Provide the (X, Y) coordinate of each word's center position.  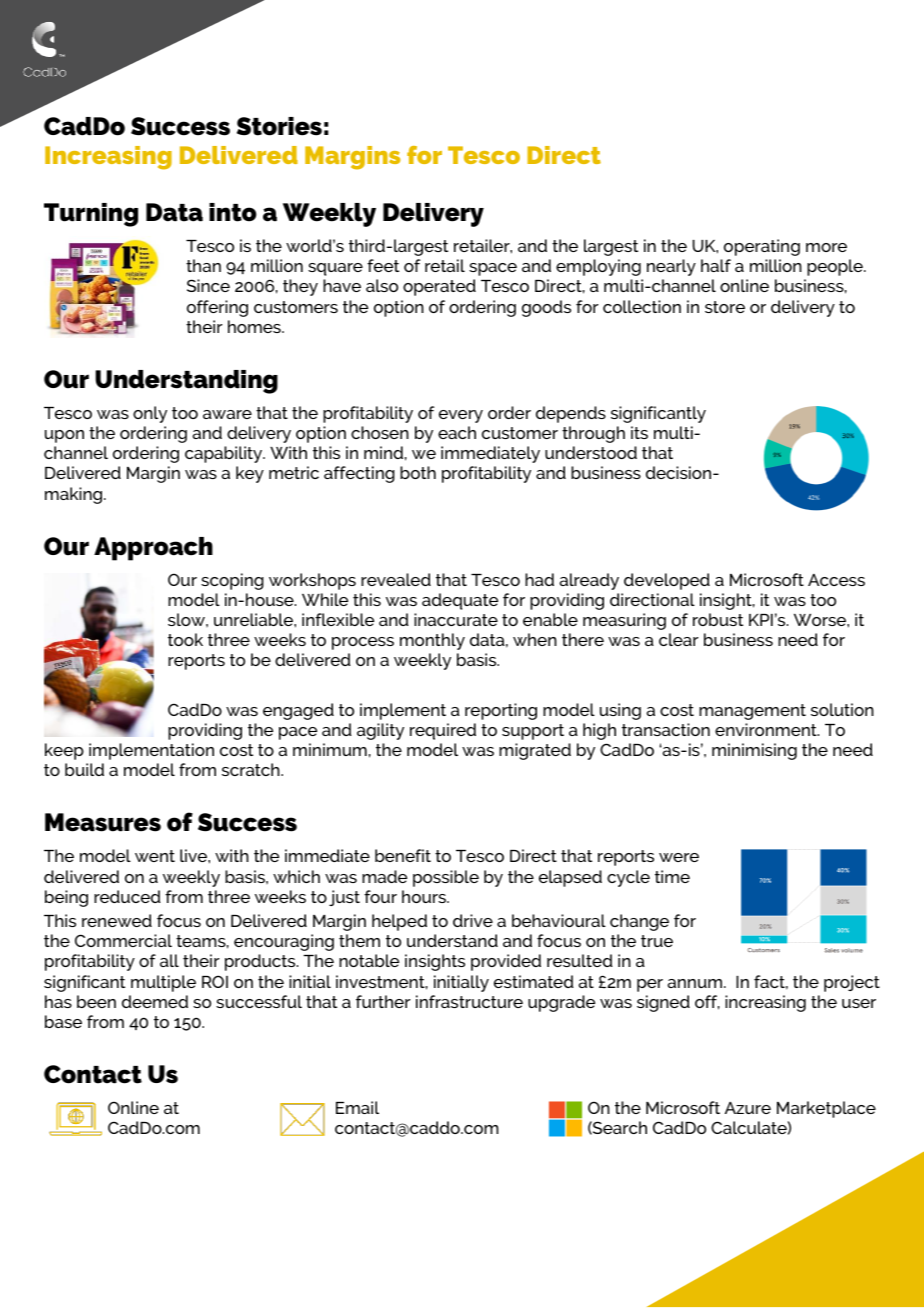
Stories (279, 126)
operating (762, 247)
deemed (155, 1001)
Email (357, 1107)
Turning (91, 215)
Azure (748, 1108)
